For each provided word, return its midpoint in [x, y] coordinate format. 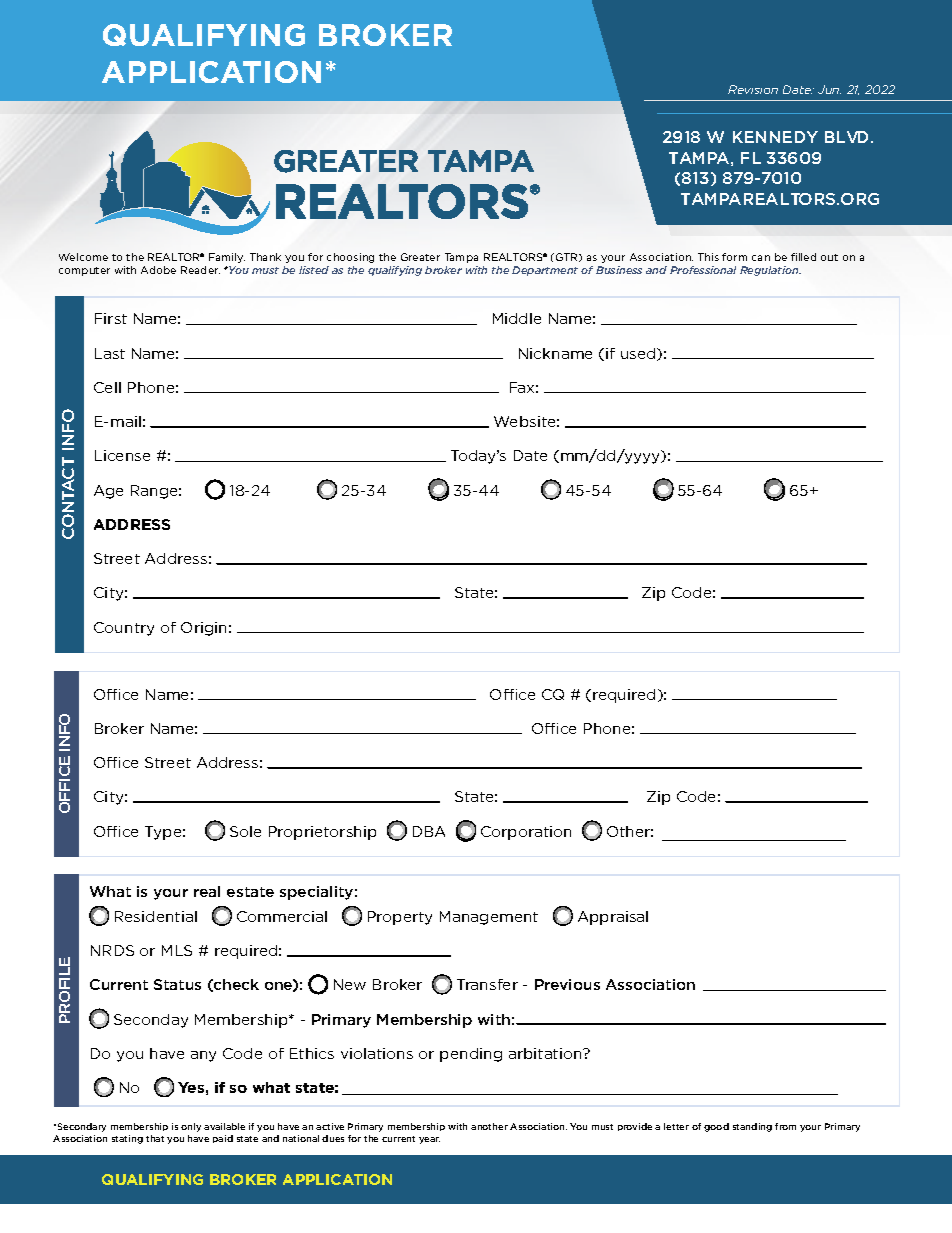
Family [227, 258]
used [639, 354]
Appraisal [613, 918]
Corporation [526, 833]
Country [124, 629]
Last [110, 353]
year [429, 1140]
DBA [429, 831]
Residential [156, 916]
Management [489, 918]
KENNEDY [775, 137]
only [191, 1127]
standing [752, 1127]
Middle [517, 318]
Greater [420, 257]
